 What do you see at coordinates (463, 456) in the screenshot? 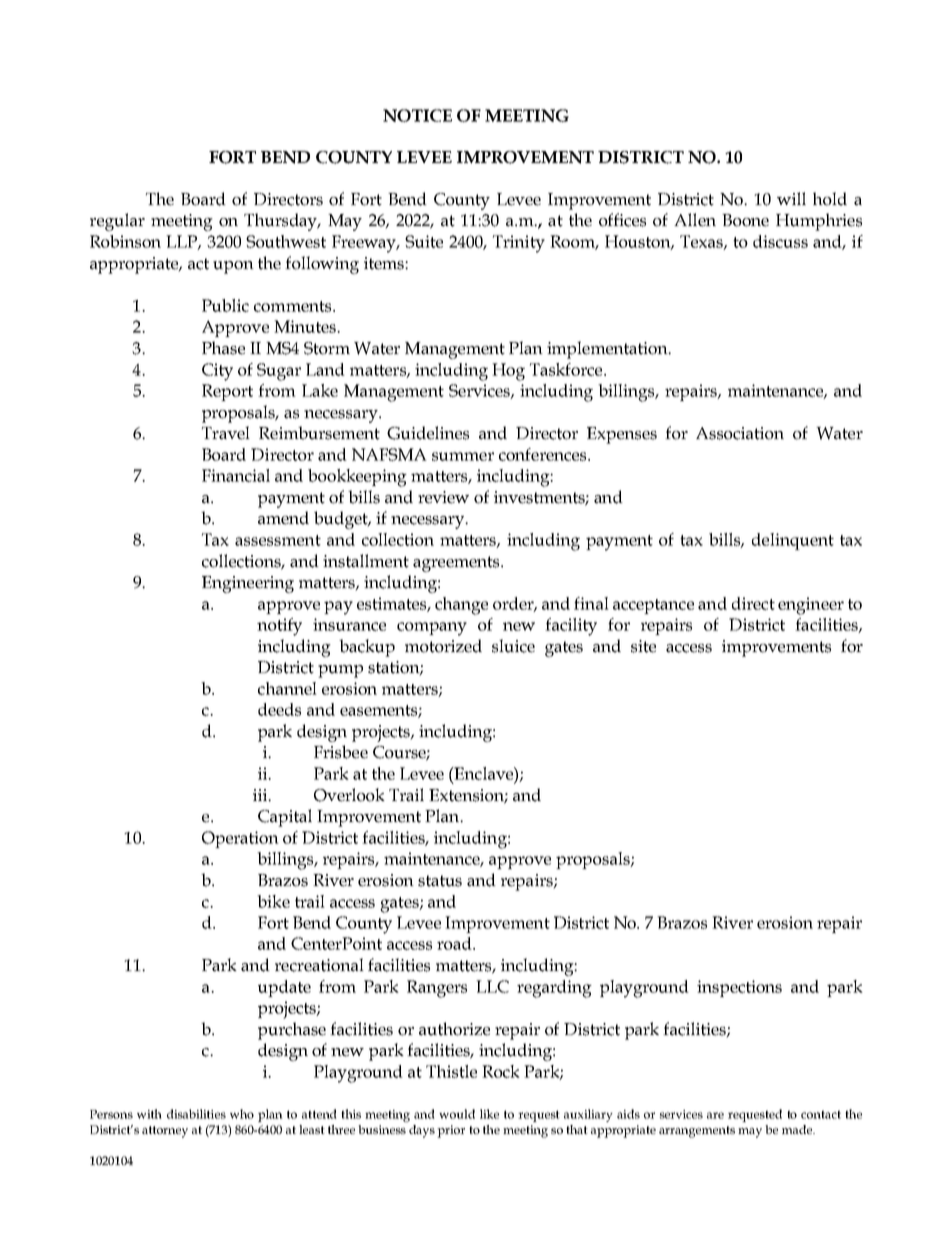
I see `summer` at bounding box center [463, 456].
